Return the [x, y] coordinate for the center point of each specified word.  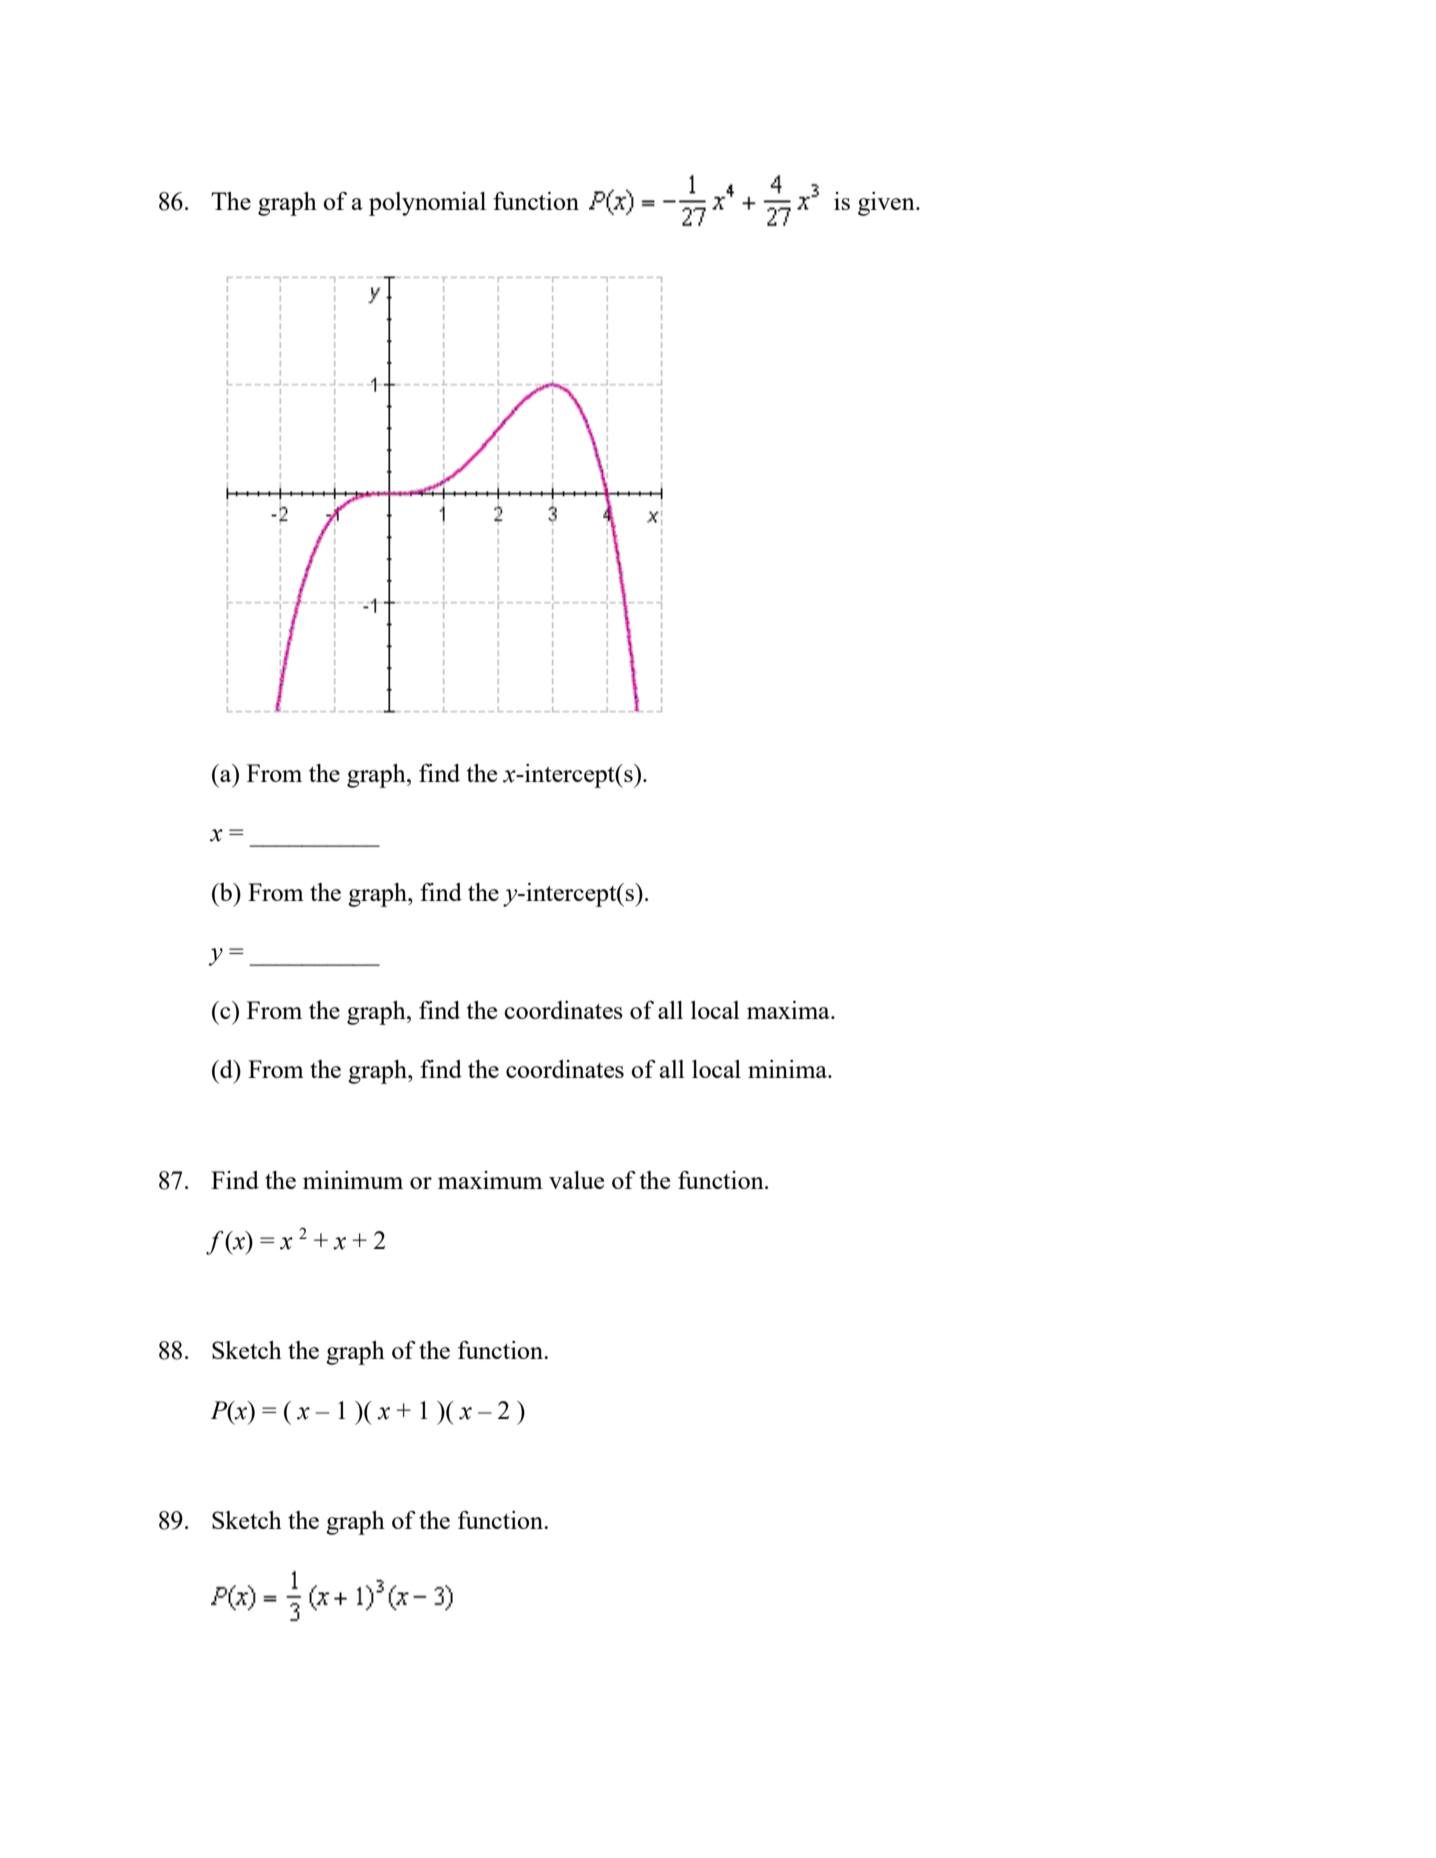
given [887, 204]
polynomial [427, 204]
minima [788, 1069]
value [576, 1180]
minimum [353, 1180]
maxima [789, 1010]
